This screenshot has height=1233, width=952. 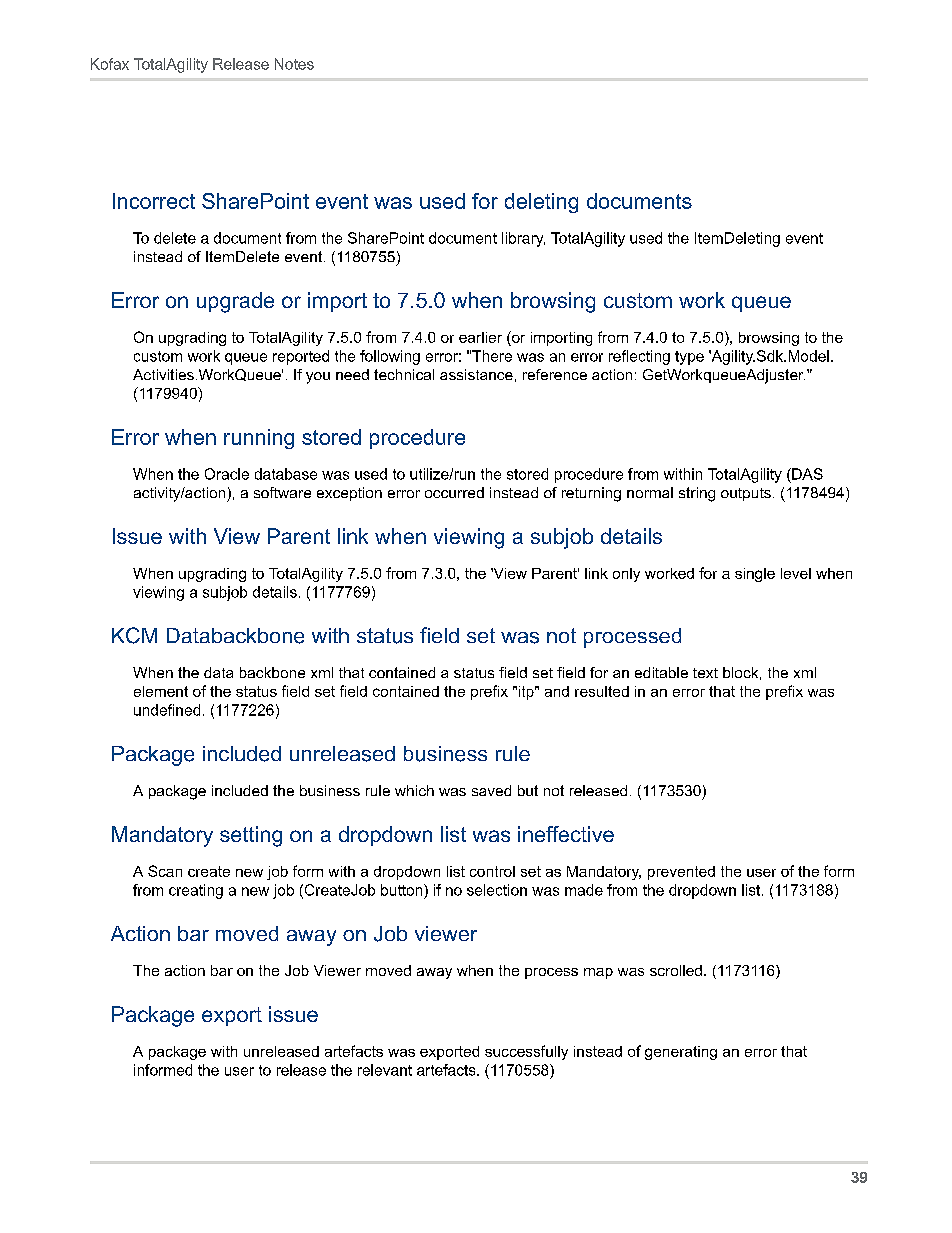 What do you see at coordinates (681, 1053) in the screenshot?
I see `generating` at bounding box center [681, 1053].
